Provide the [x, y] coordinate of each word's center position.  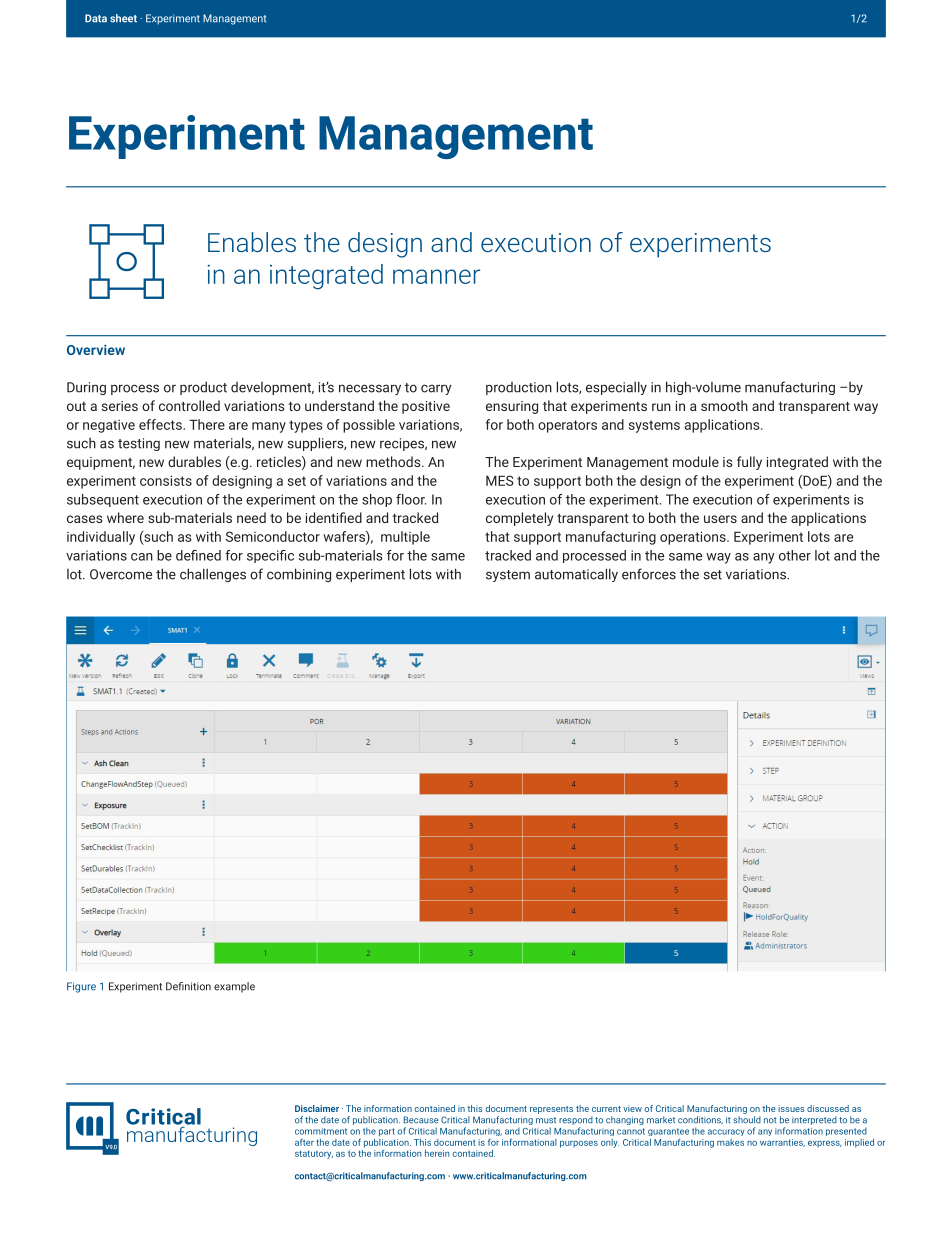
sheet [123, 18]
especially [616, 388]
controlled [189, 405]
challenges [213, 575]
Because [421, 1120]
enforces [649, 574]
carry [436, 389]
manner [436, 276]
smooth [724, 405]
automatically [576, 575]
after [304, 1142]
